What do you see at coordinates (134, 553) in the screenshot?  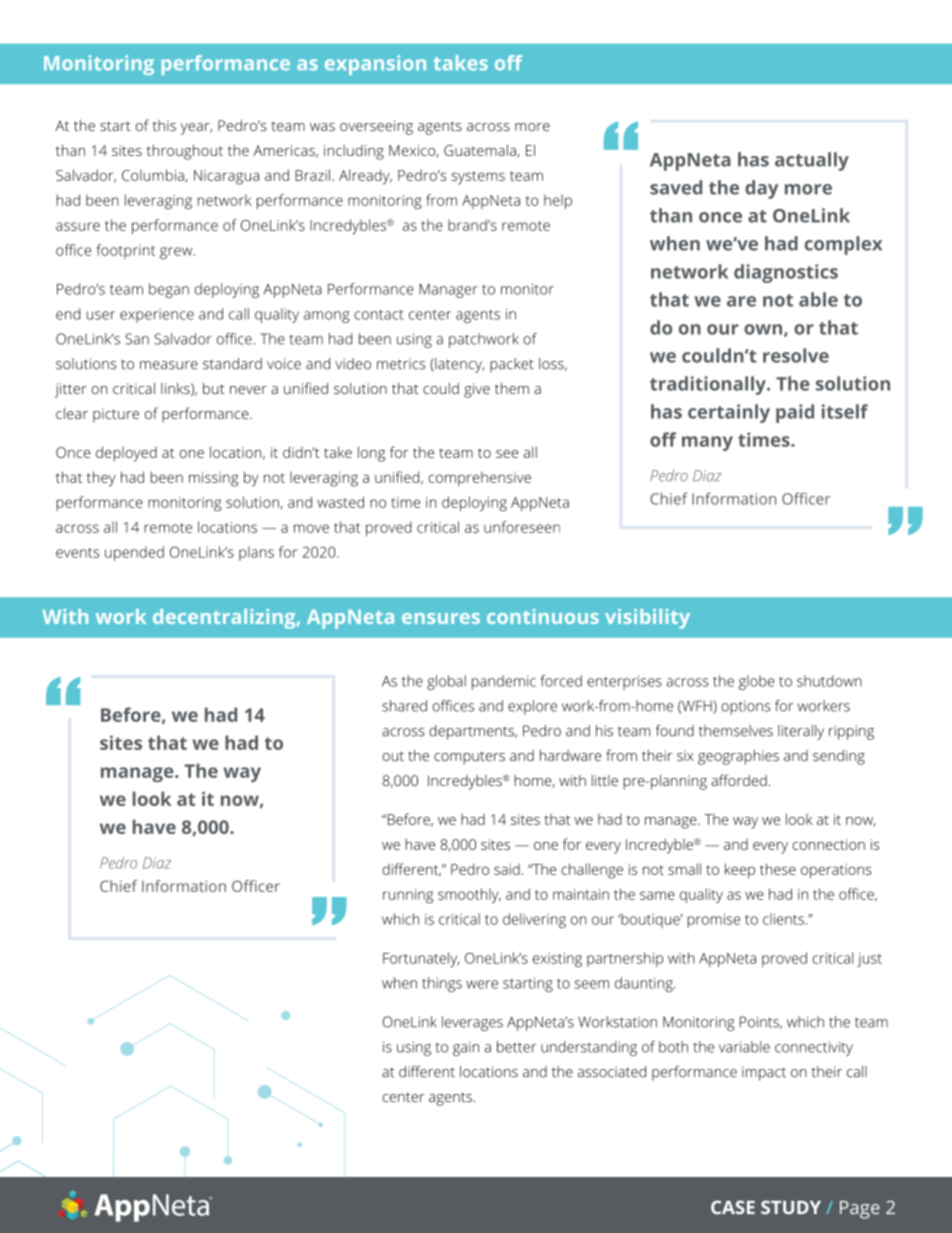 I see `upended` at bounding box center [134, 553].
